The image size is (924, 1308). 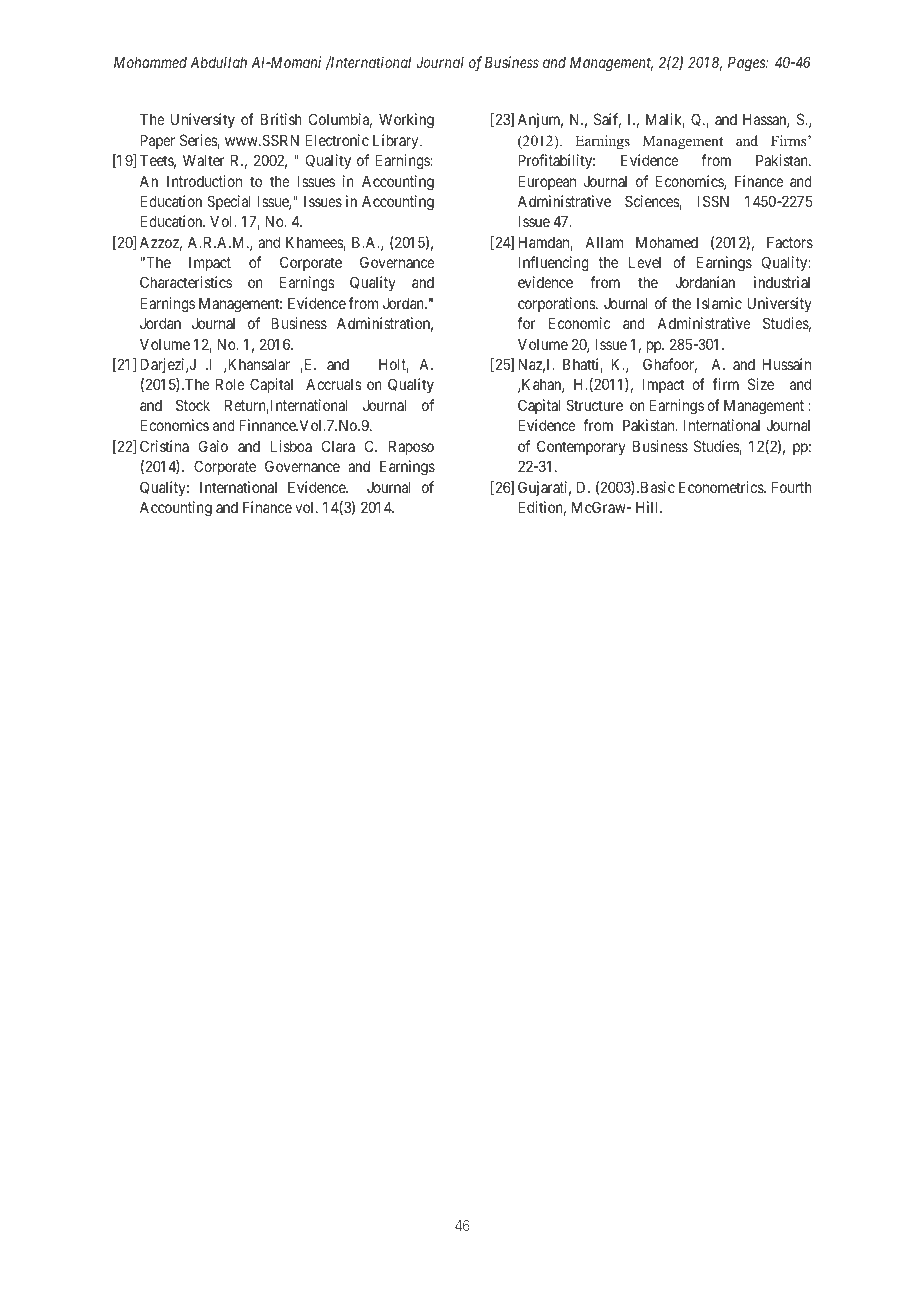 I want to click on ISSN, so click(x=713, y=201).
